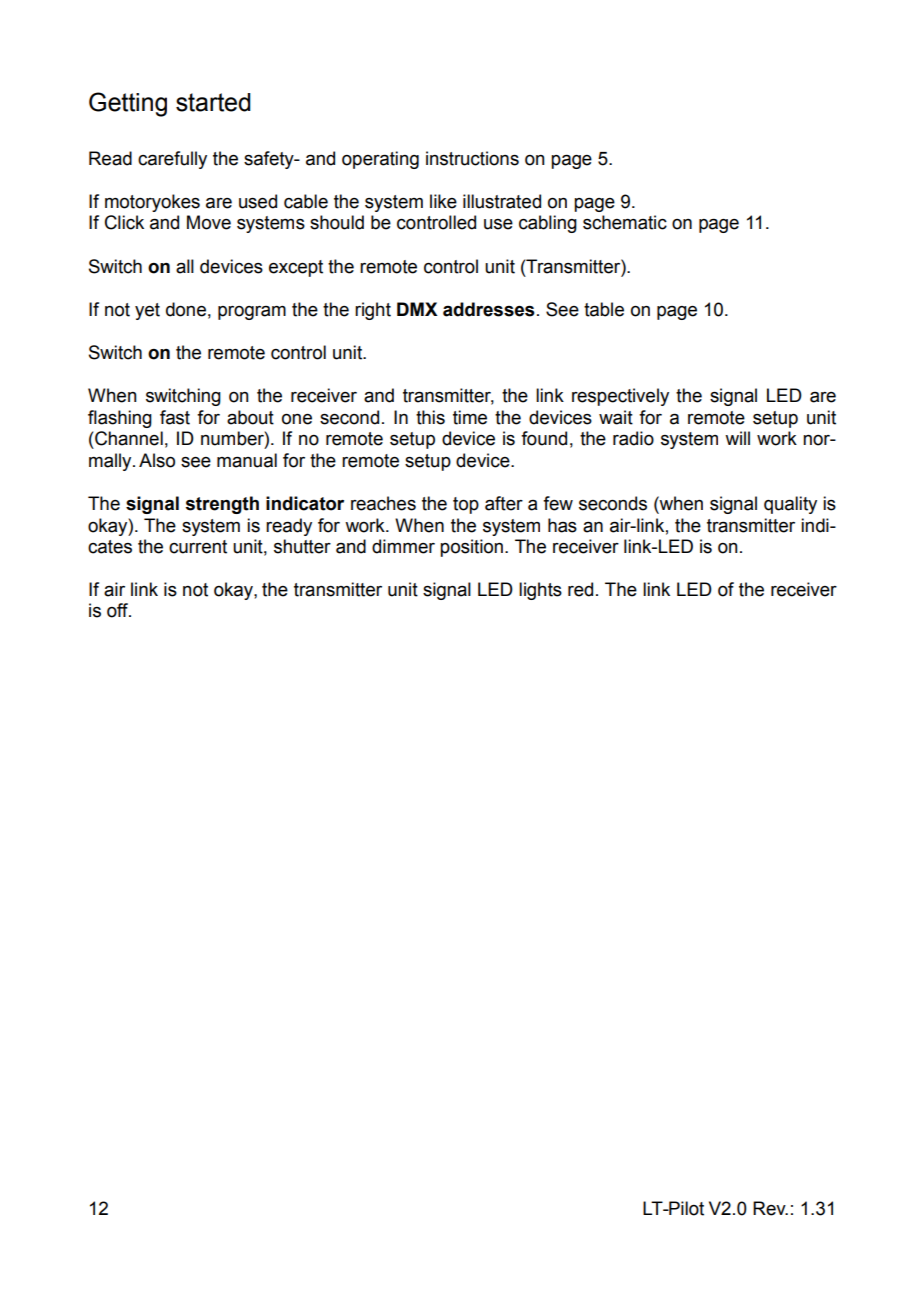 Image resolution: width=924 pixels, height=1308 pixels. I want to click on carefully, so click(172, 160).
